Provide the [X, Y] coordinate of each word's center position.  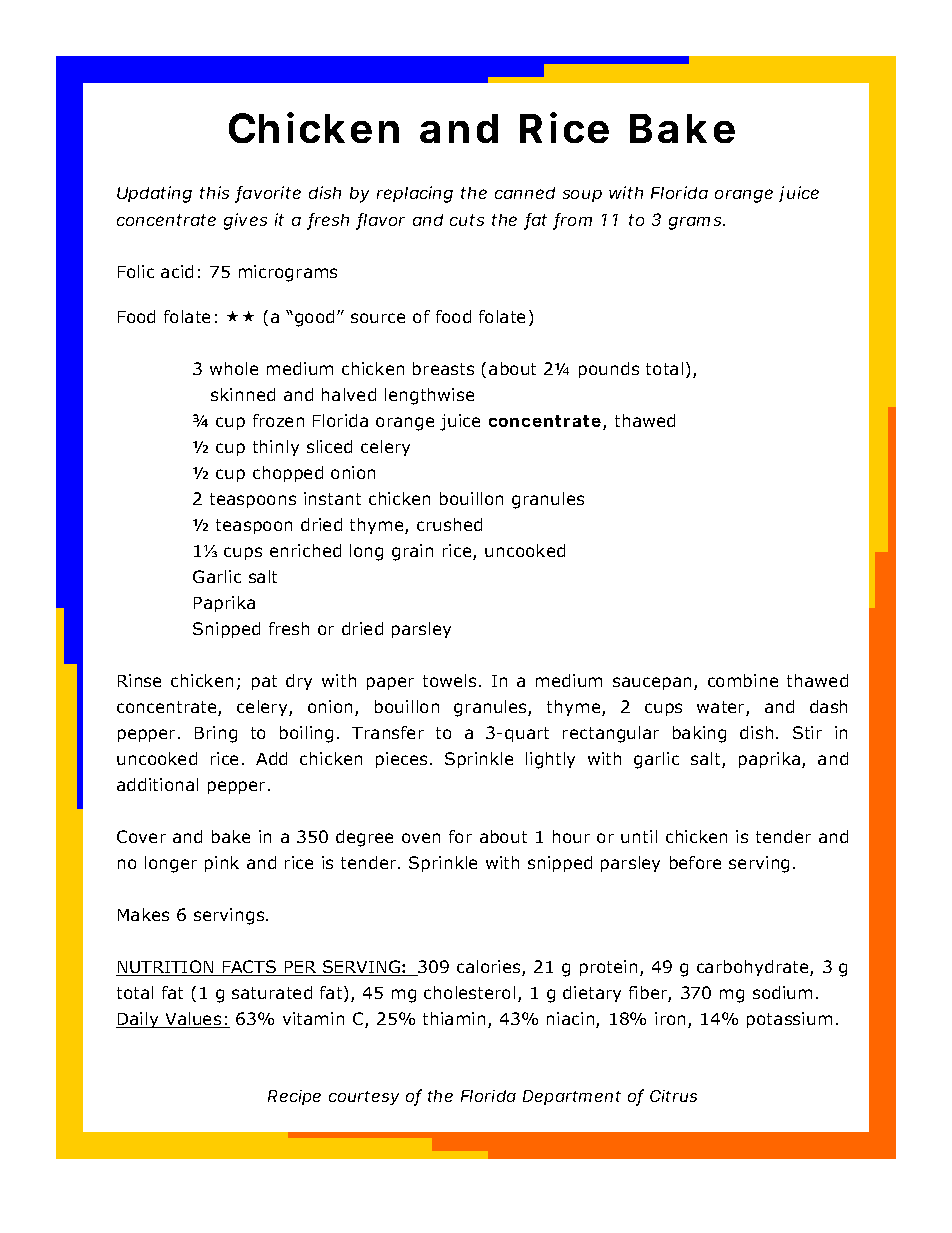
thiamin [454, 1018]
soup [582, 196]
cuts [467, 220]
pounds [609, 370]
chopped [288, 474]
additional [157, 784]
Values [193, 1020]
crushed [449, 524]
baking [699, 734]
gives [245, 221]
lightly [550, 760]
